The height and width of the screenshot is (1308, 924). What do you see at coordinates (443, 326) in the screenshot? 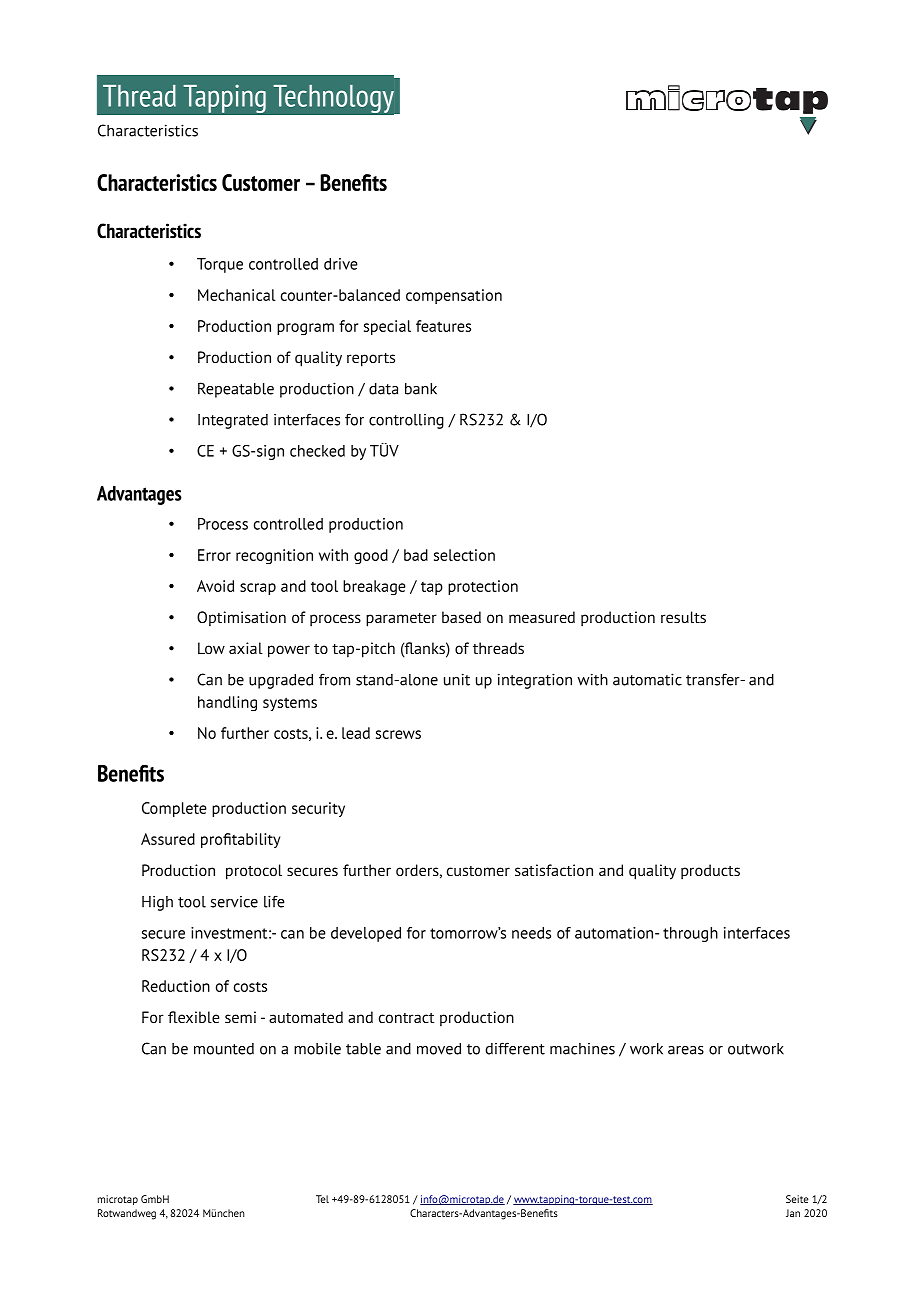
I see `features` at bounding box center [443, 326].
